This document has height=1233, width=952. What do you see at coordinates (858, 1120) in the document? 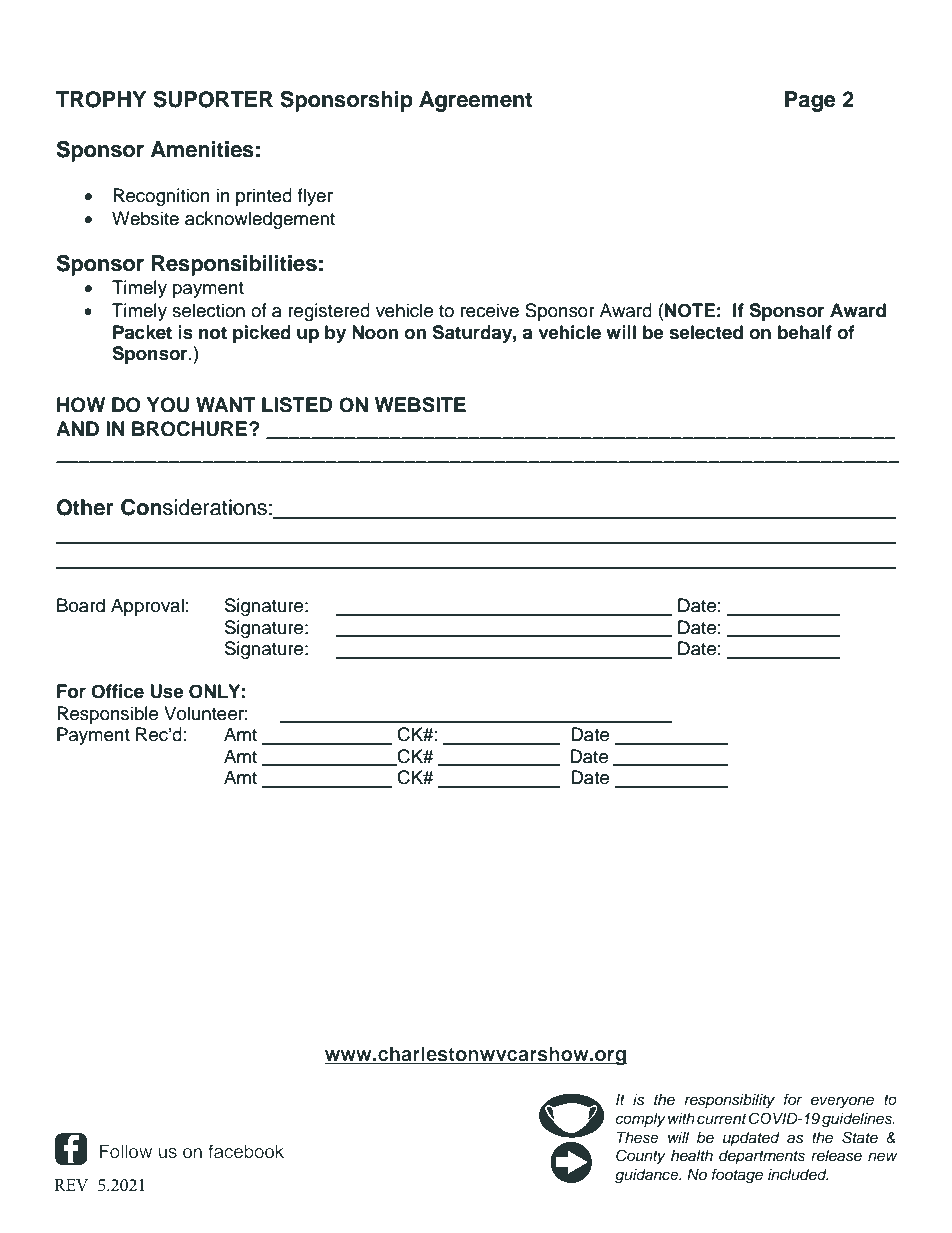
I see `guidelines` at bounding box center [858, 1120].
